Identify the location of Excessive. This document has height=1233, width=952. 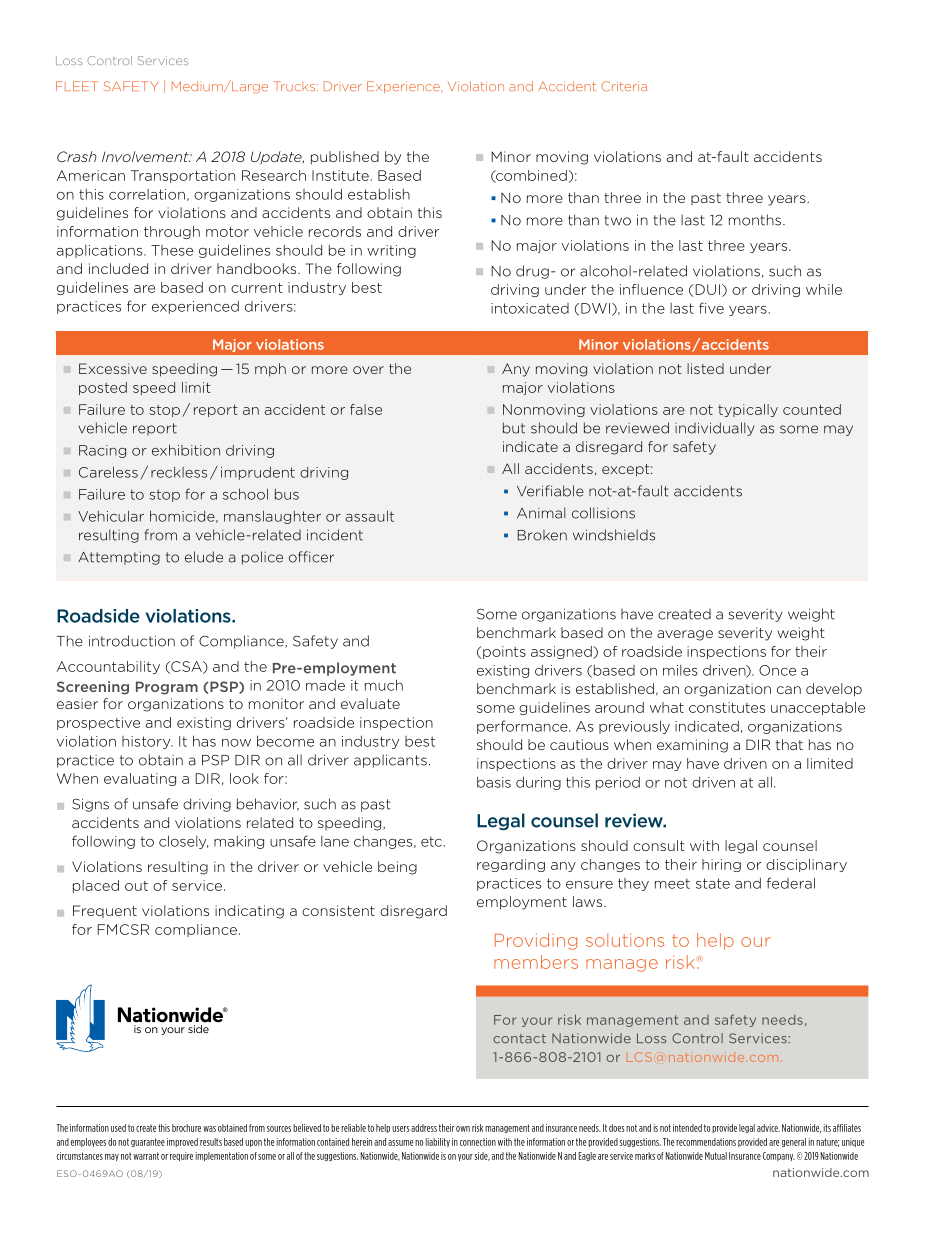
(113, 368).
